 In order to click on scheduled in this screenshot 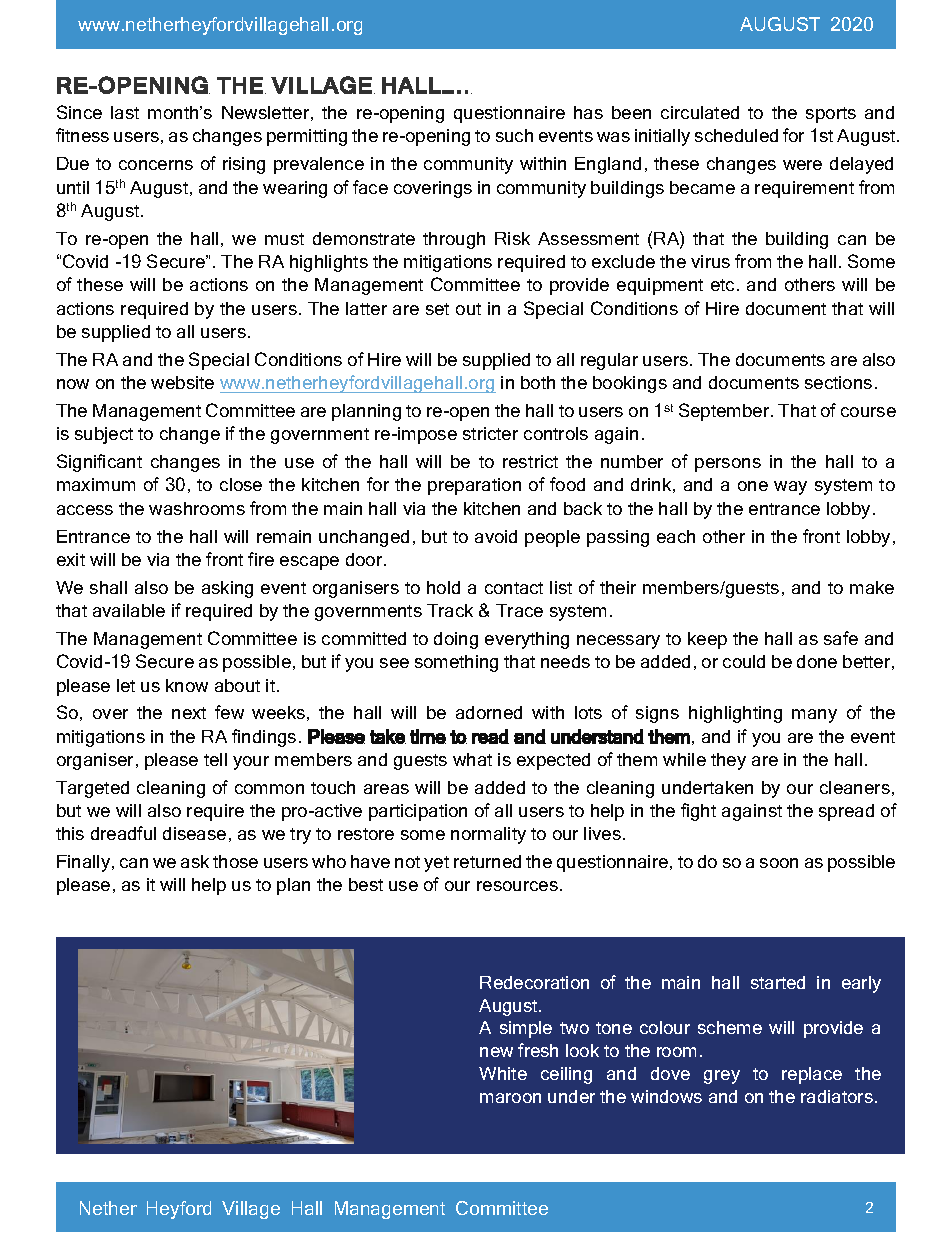, I will do `click(736, 135)`.
